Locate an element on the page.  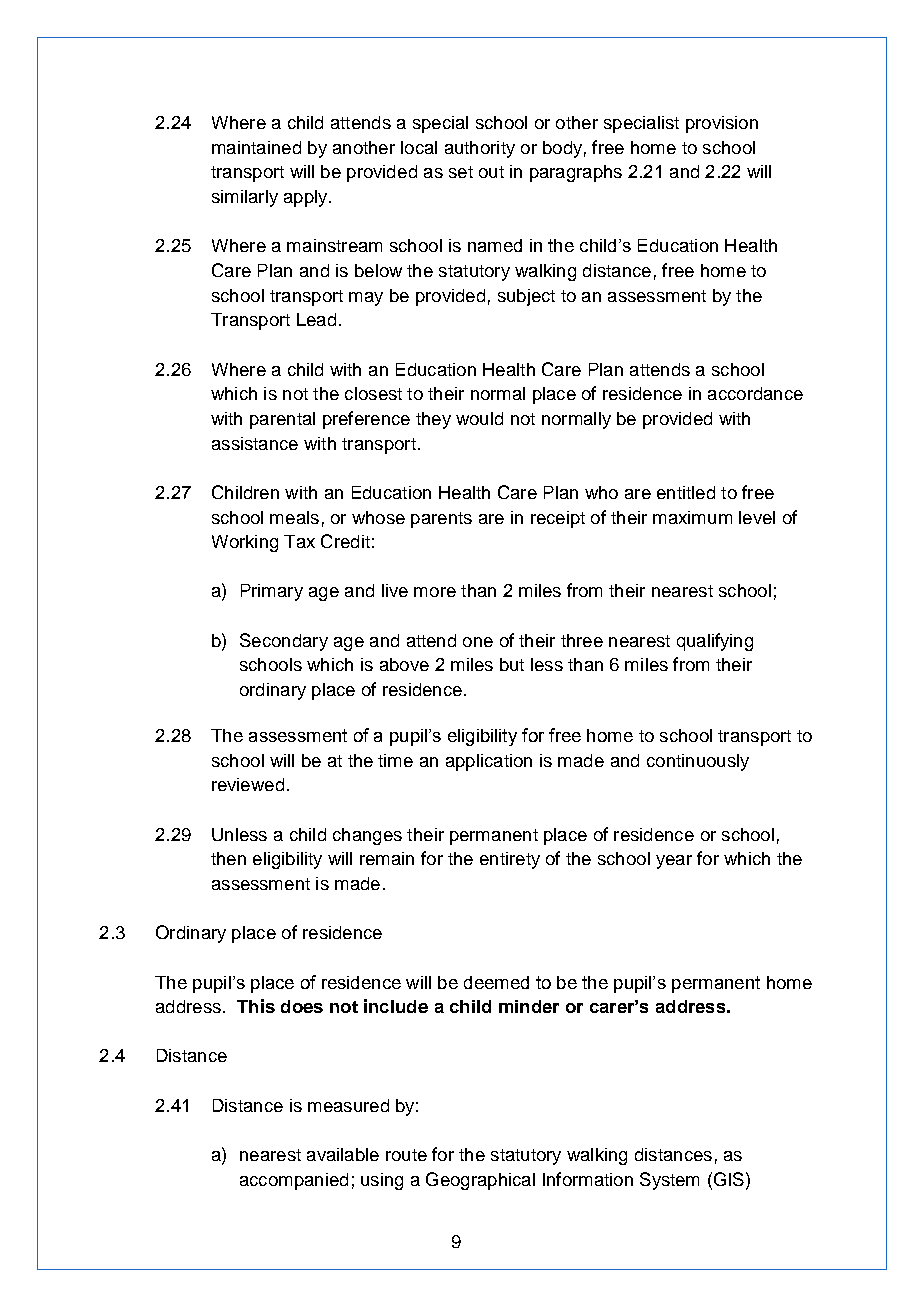
year is located at coordinates (674, 862).
